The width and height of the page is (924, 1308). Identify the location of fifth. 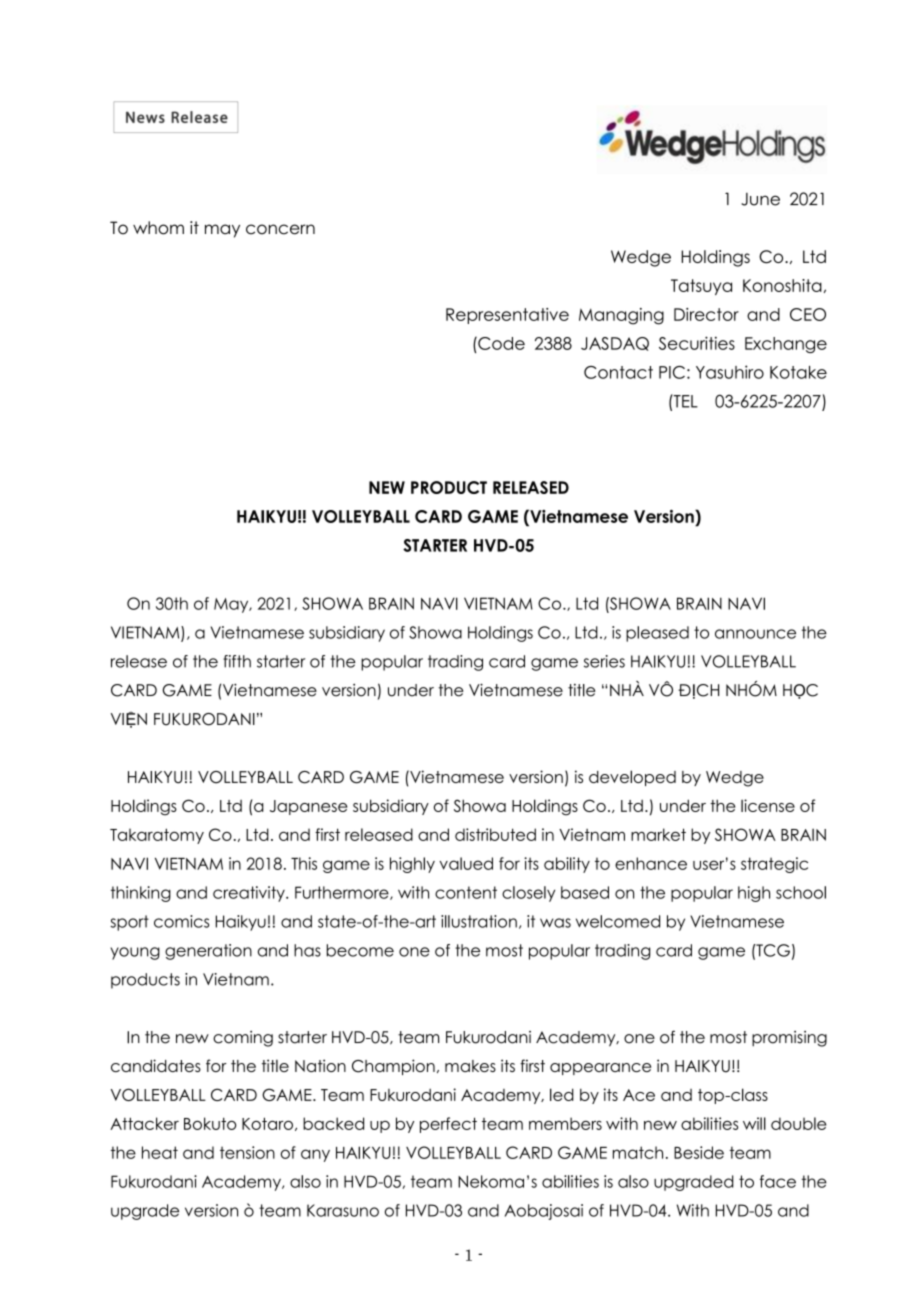
(237, 661).
